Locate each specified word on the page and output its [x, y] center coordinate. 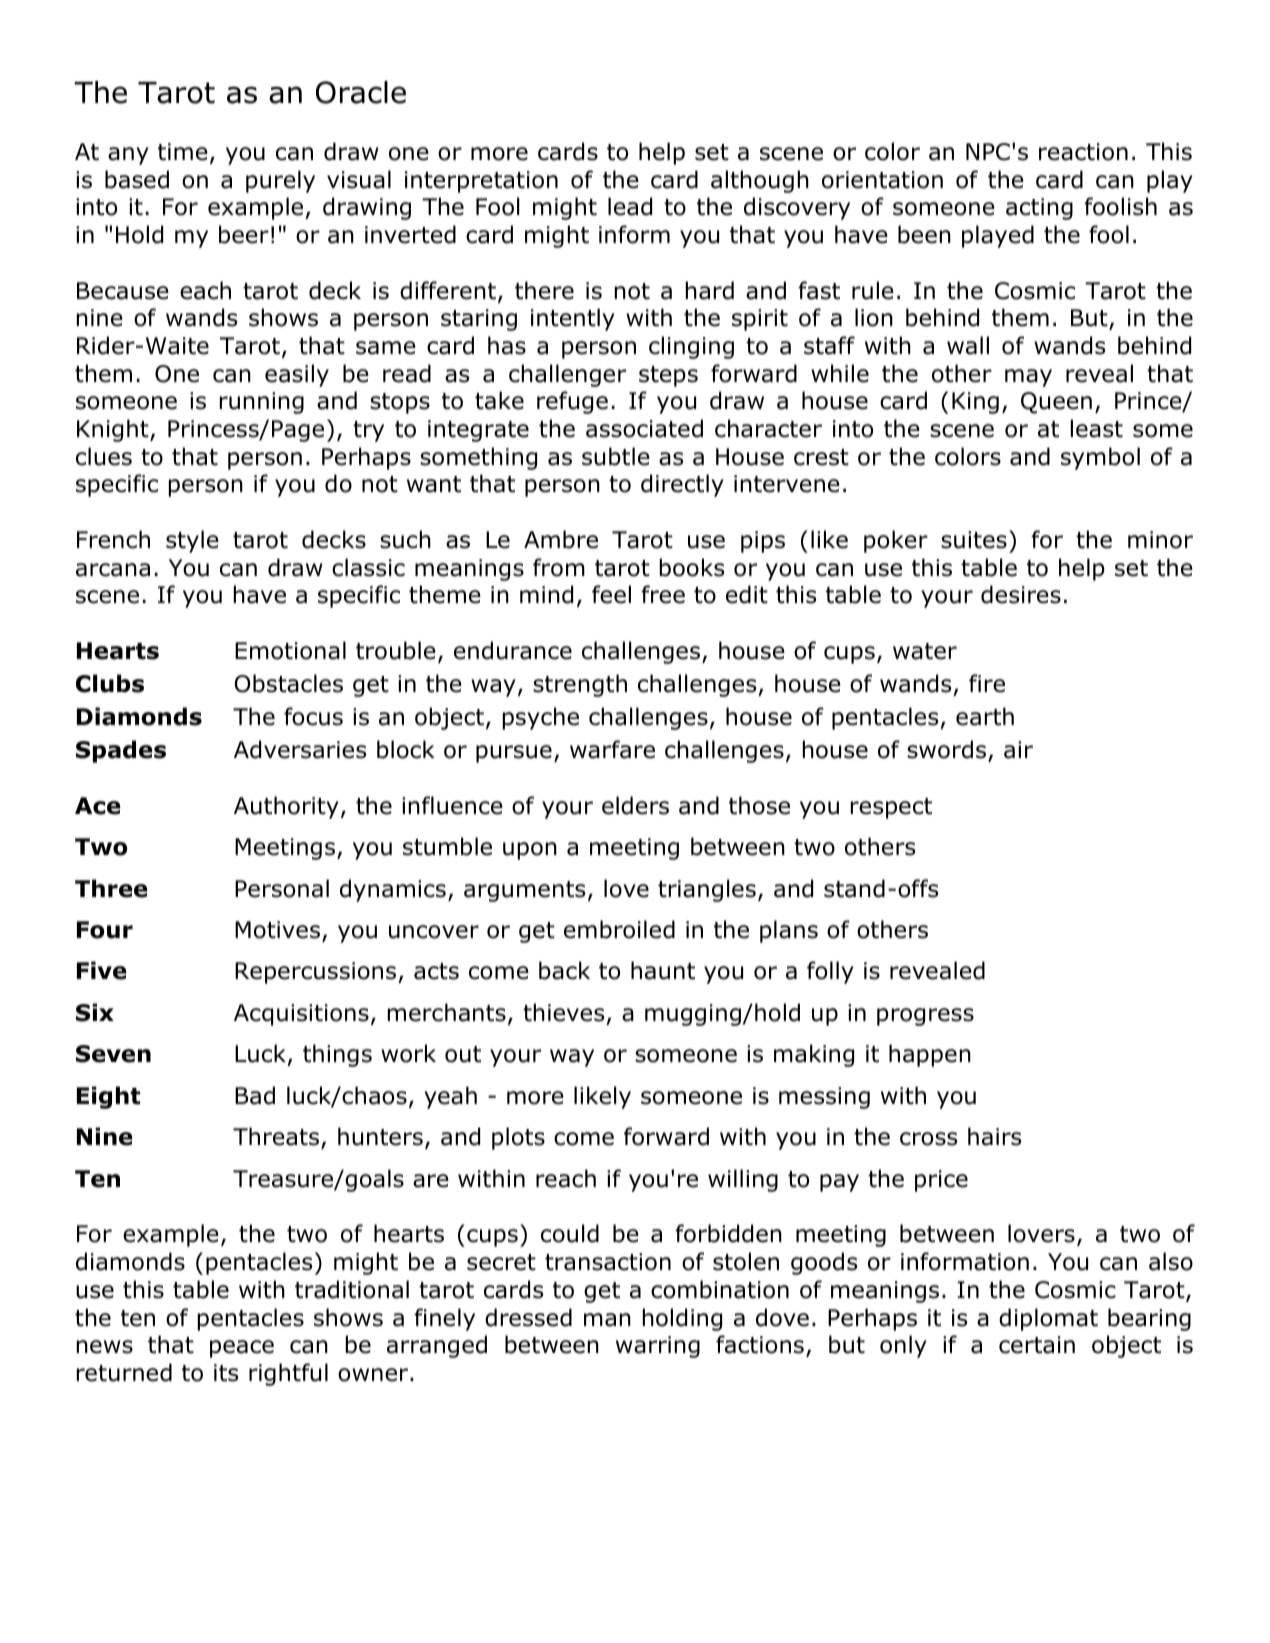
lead [630, 206]
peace [242, 1349]
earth [985, 716]
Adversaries [300, 749]
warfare [612, 749]
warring [658, 1347]
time [183, 152]
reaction [1083, 152]
